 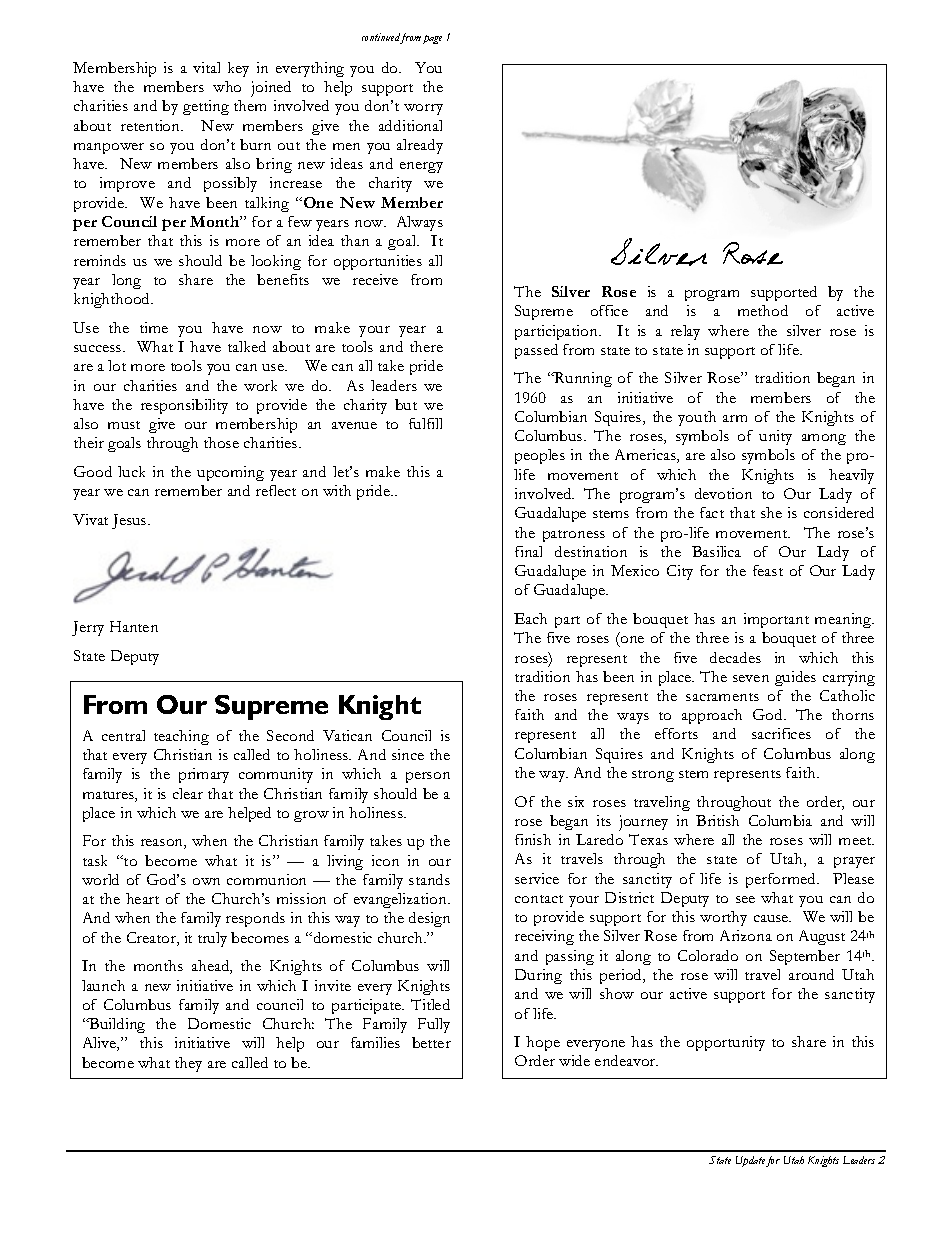 What do you see at coordinates (763, 310) in the page?
I see `method` at bounding box center [763, 310].
